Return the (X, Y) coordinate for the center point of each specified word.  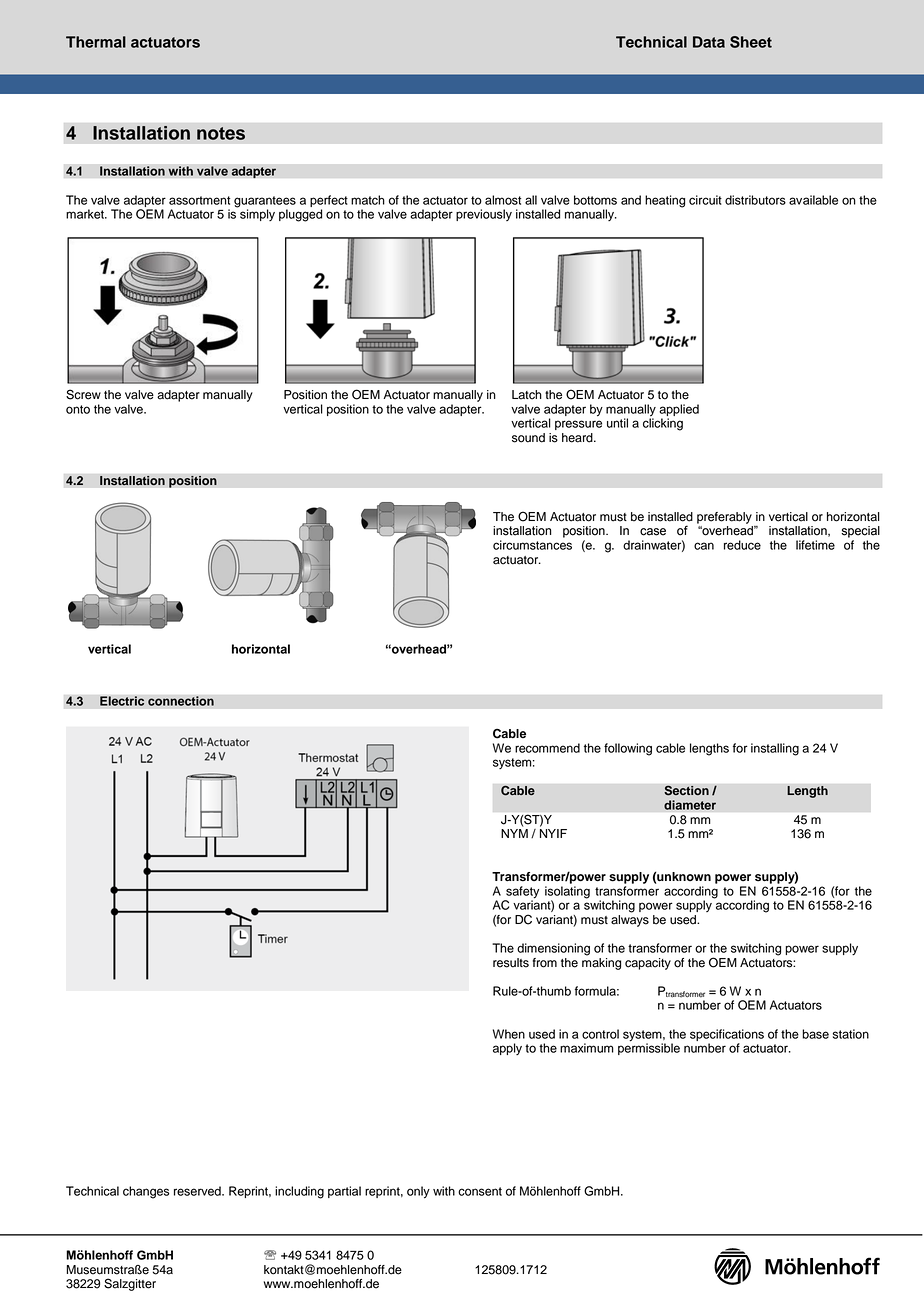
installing (775, 749)
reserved (198, 1191)
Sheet (751, 42)
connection (181, 701)
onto (78, 409)
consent (480, 1191)
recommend (547, 748)
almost (503, 200)
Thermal (96, 42)
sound (528, 438)
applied (679, 411)
